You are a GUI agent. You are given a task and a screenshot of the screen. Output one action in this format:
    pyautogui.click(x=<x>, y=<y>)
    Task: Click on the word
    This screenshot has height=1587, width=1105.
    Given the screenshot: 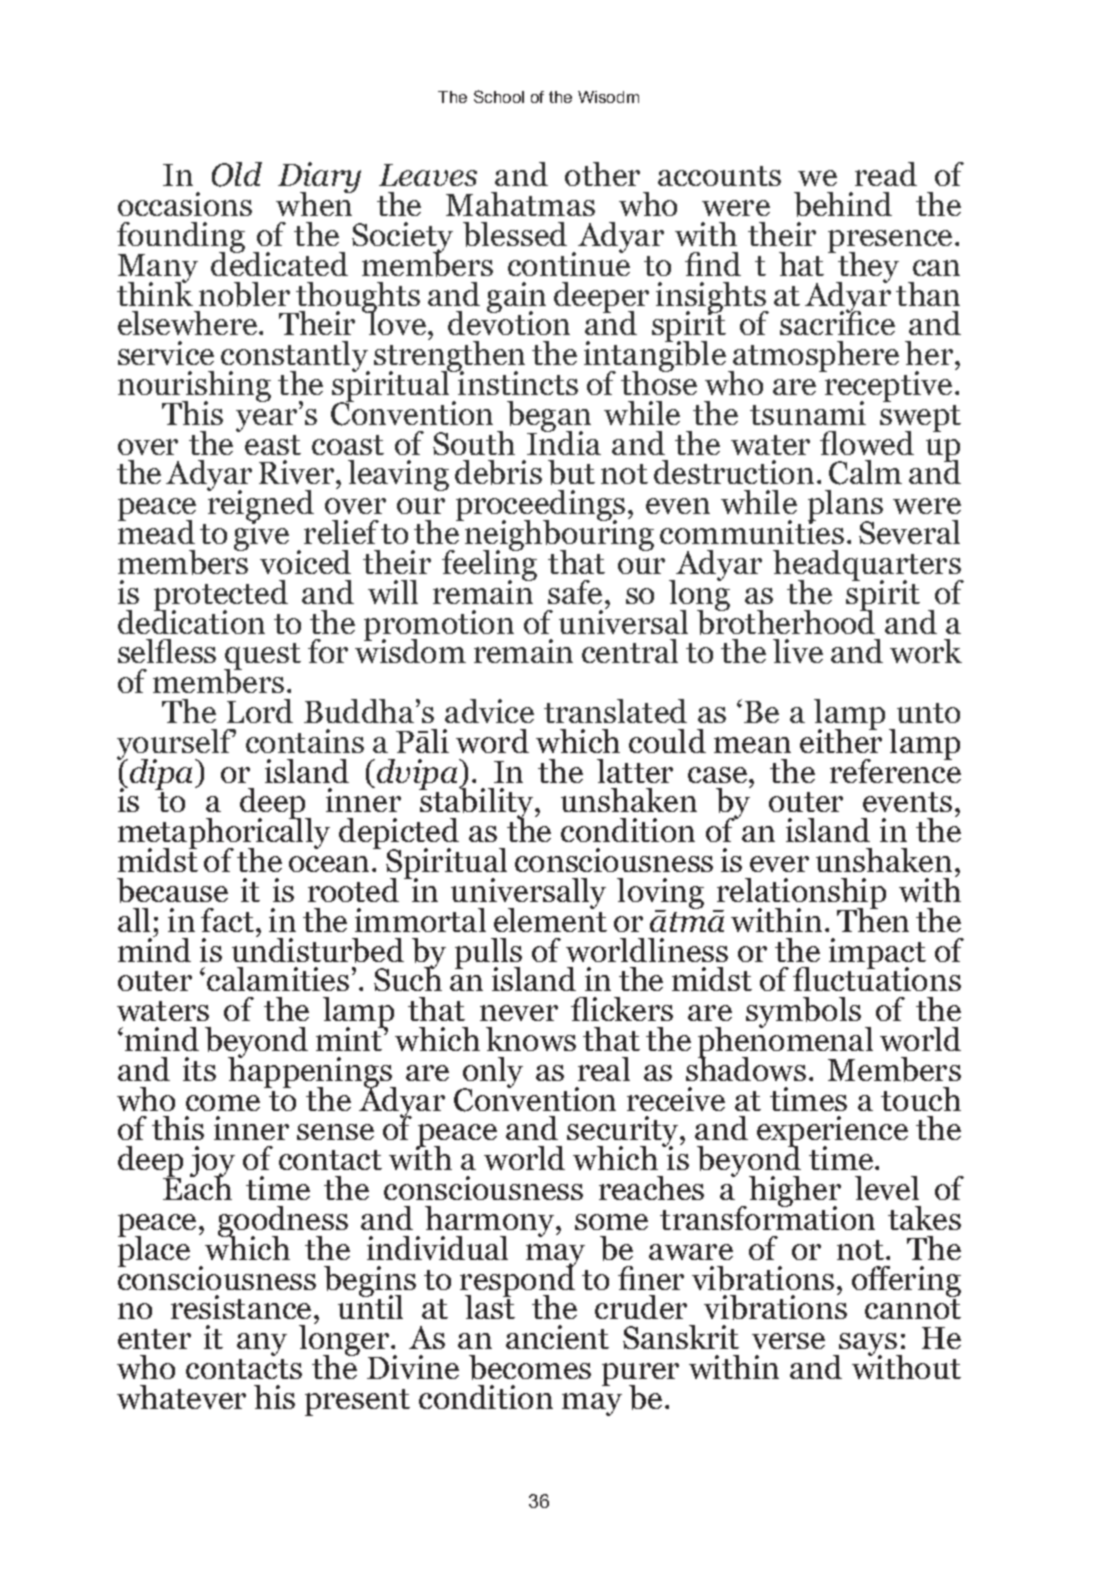 What is the action you would take?
    pyautogui.click(x=492, y=741)
